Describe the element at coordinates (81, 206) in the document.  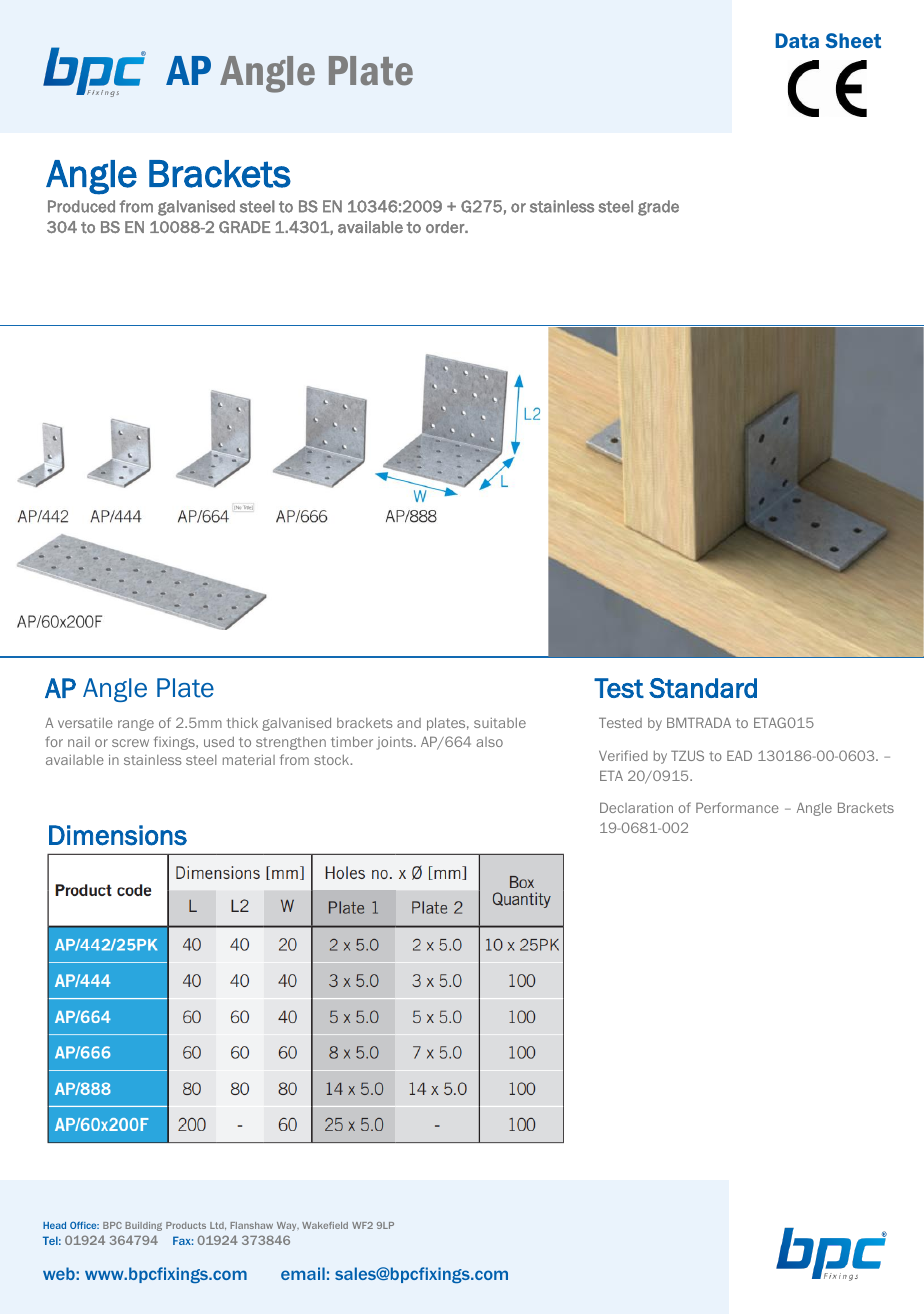
I see `Produced` at that location.
